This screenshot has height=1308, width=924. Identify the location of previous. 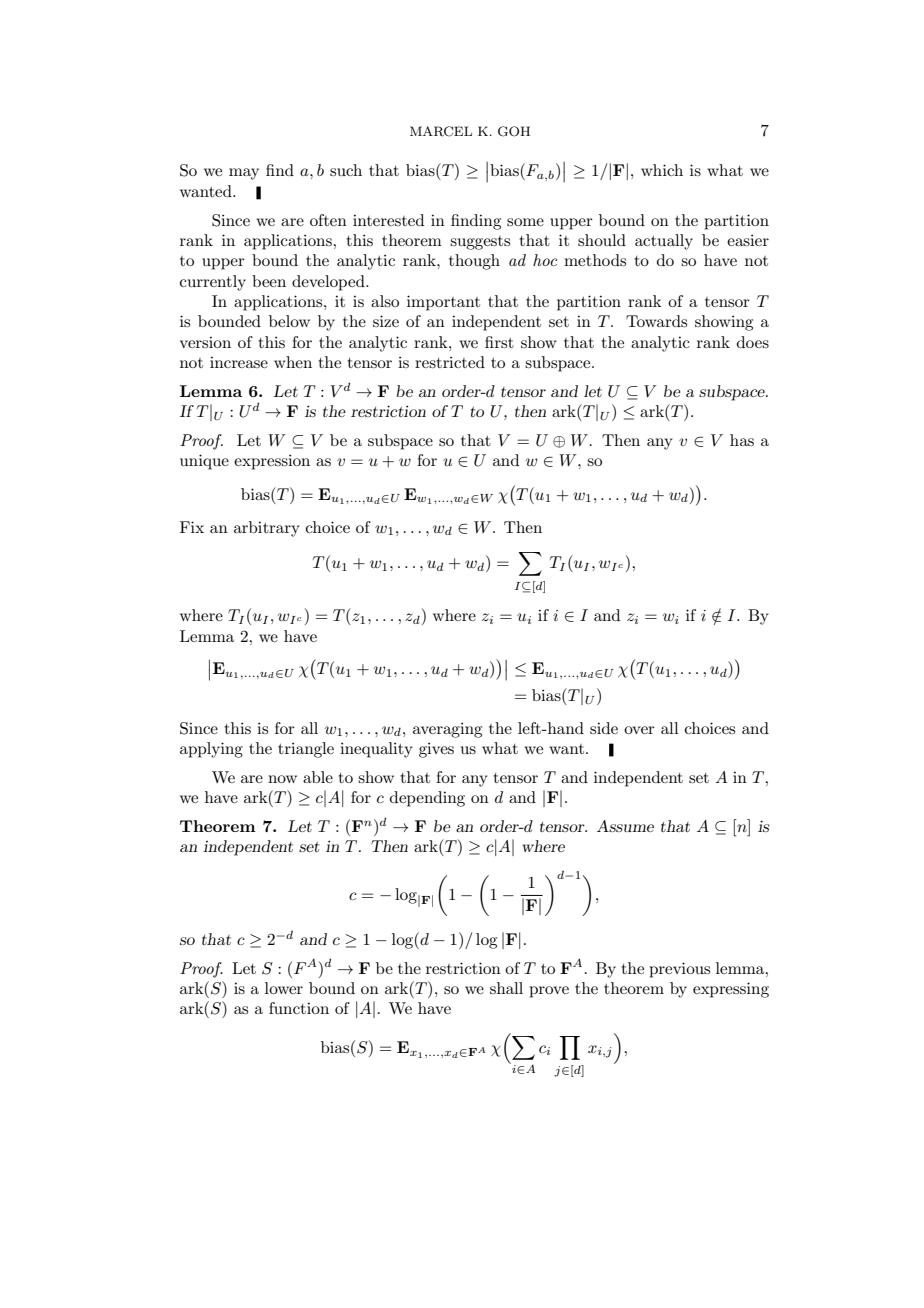
(679, 970).
